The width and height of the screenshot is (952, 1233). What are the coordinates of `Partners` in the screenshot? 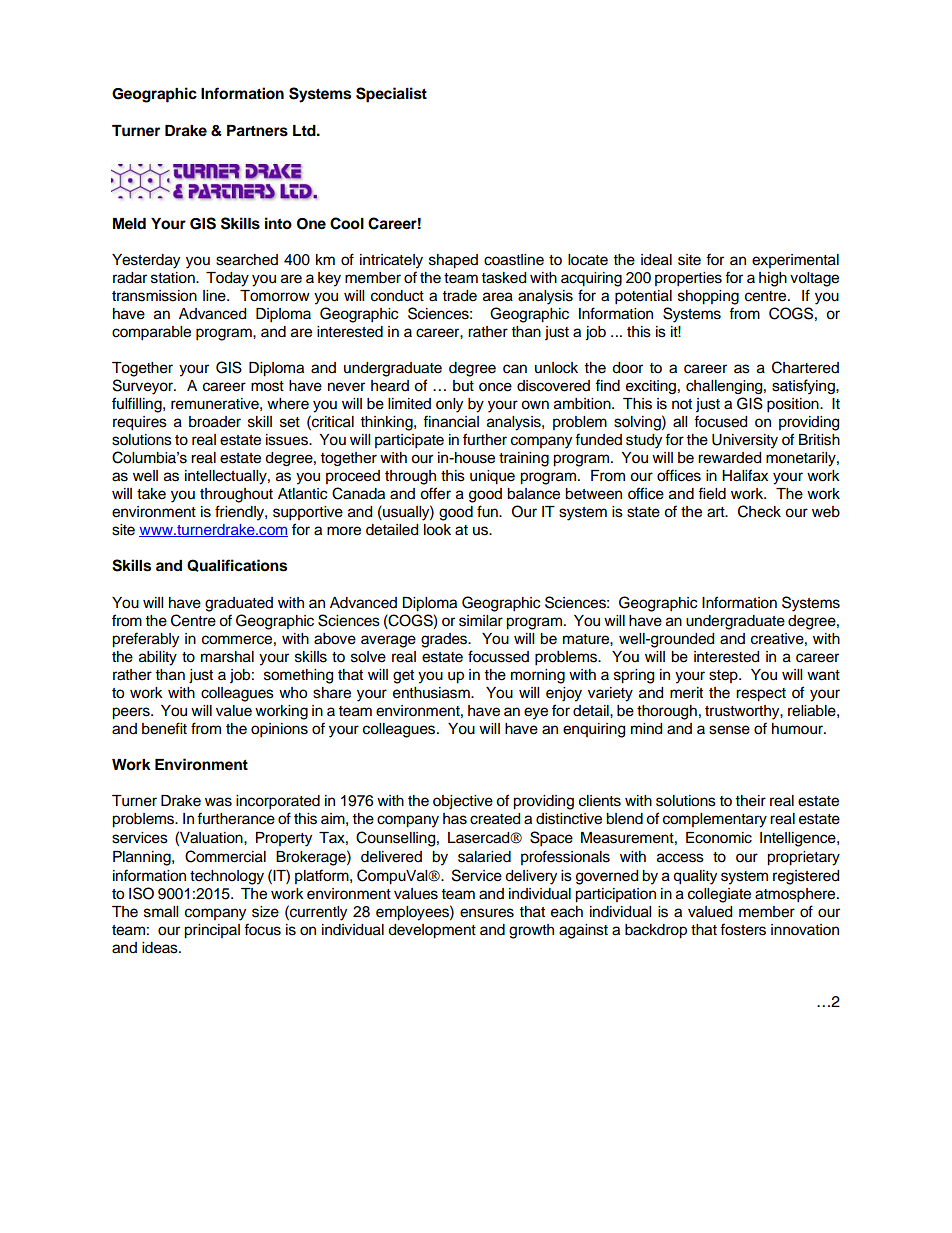 It's located at (257, 131).
